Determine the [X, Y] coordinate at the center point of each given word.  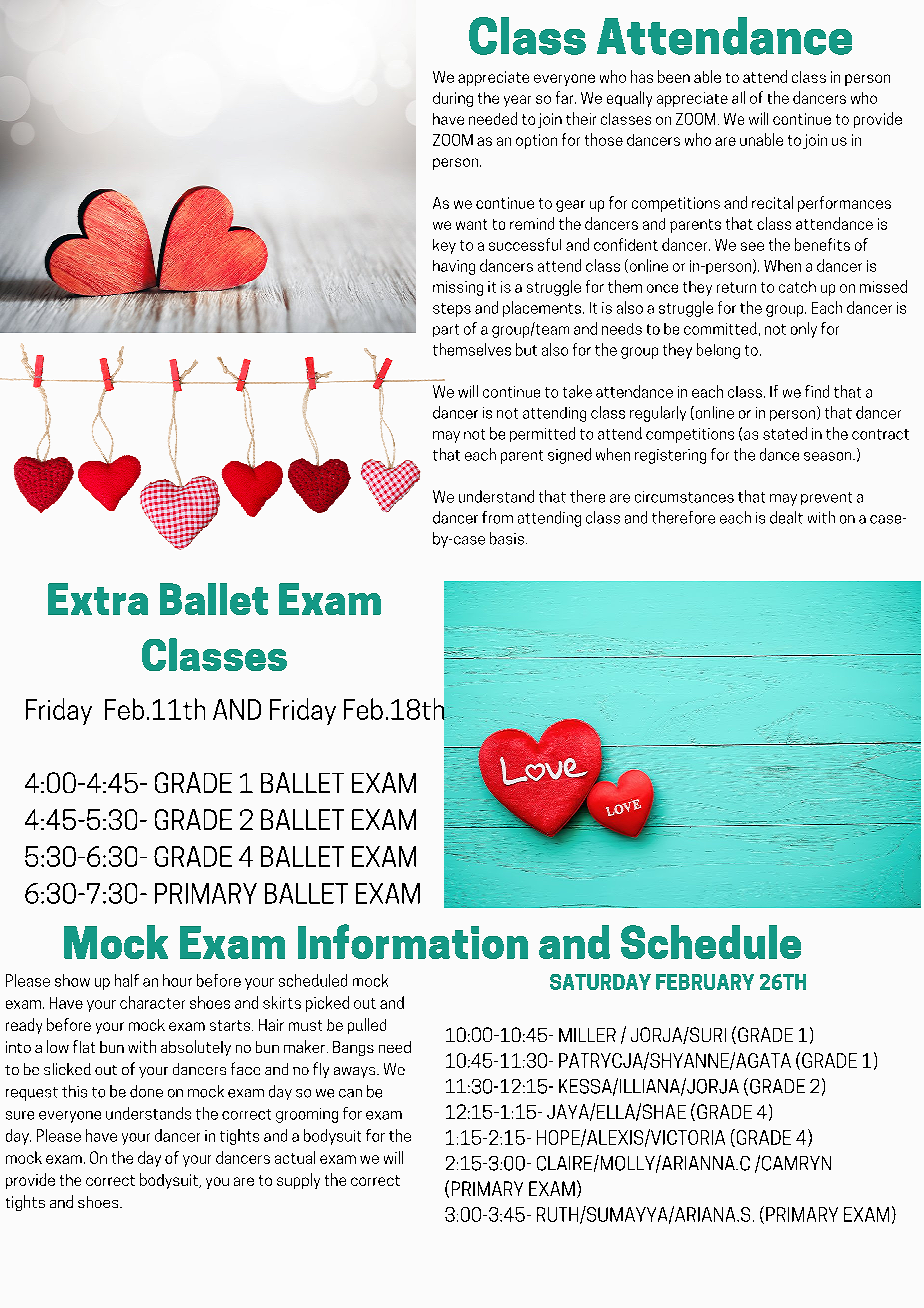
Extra [98, 599]
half [127, 980]
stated [785, 433]
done [146, 1091]
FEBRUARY [705, 982]
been [674, 76]
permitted [542, 434]
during [453, 99]
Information [413, 941]
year [517, 101]
